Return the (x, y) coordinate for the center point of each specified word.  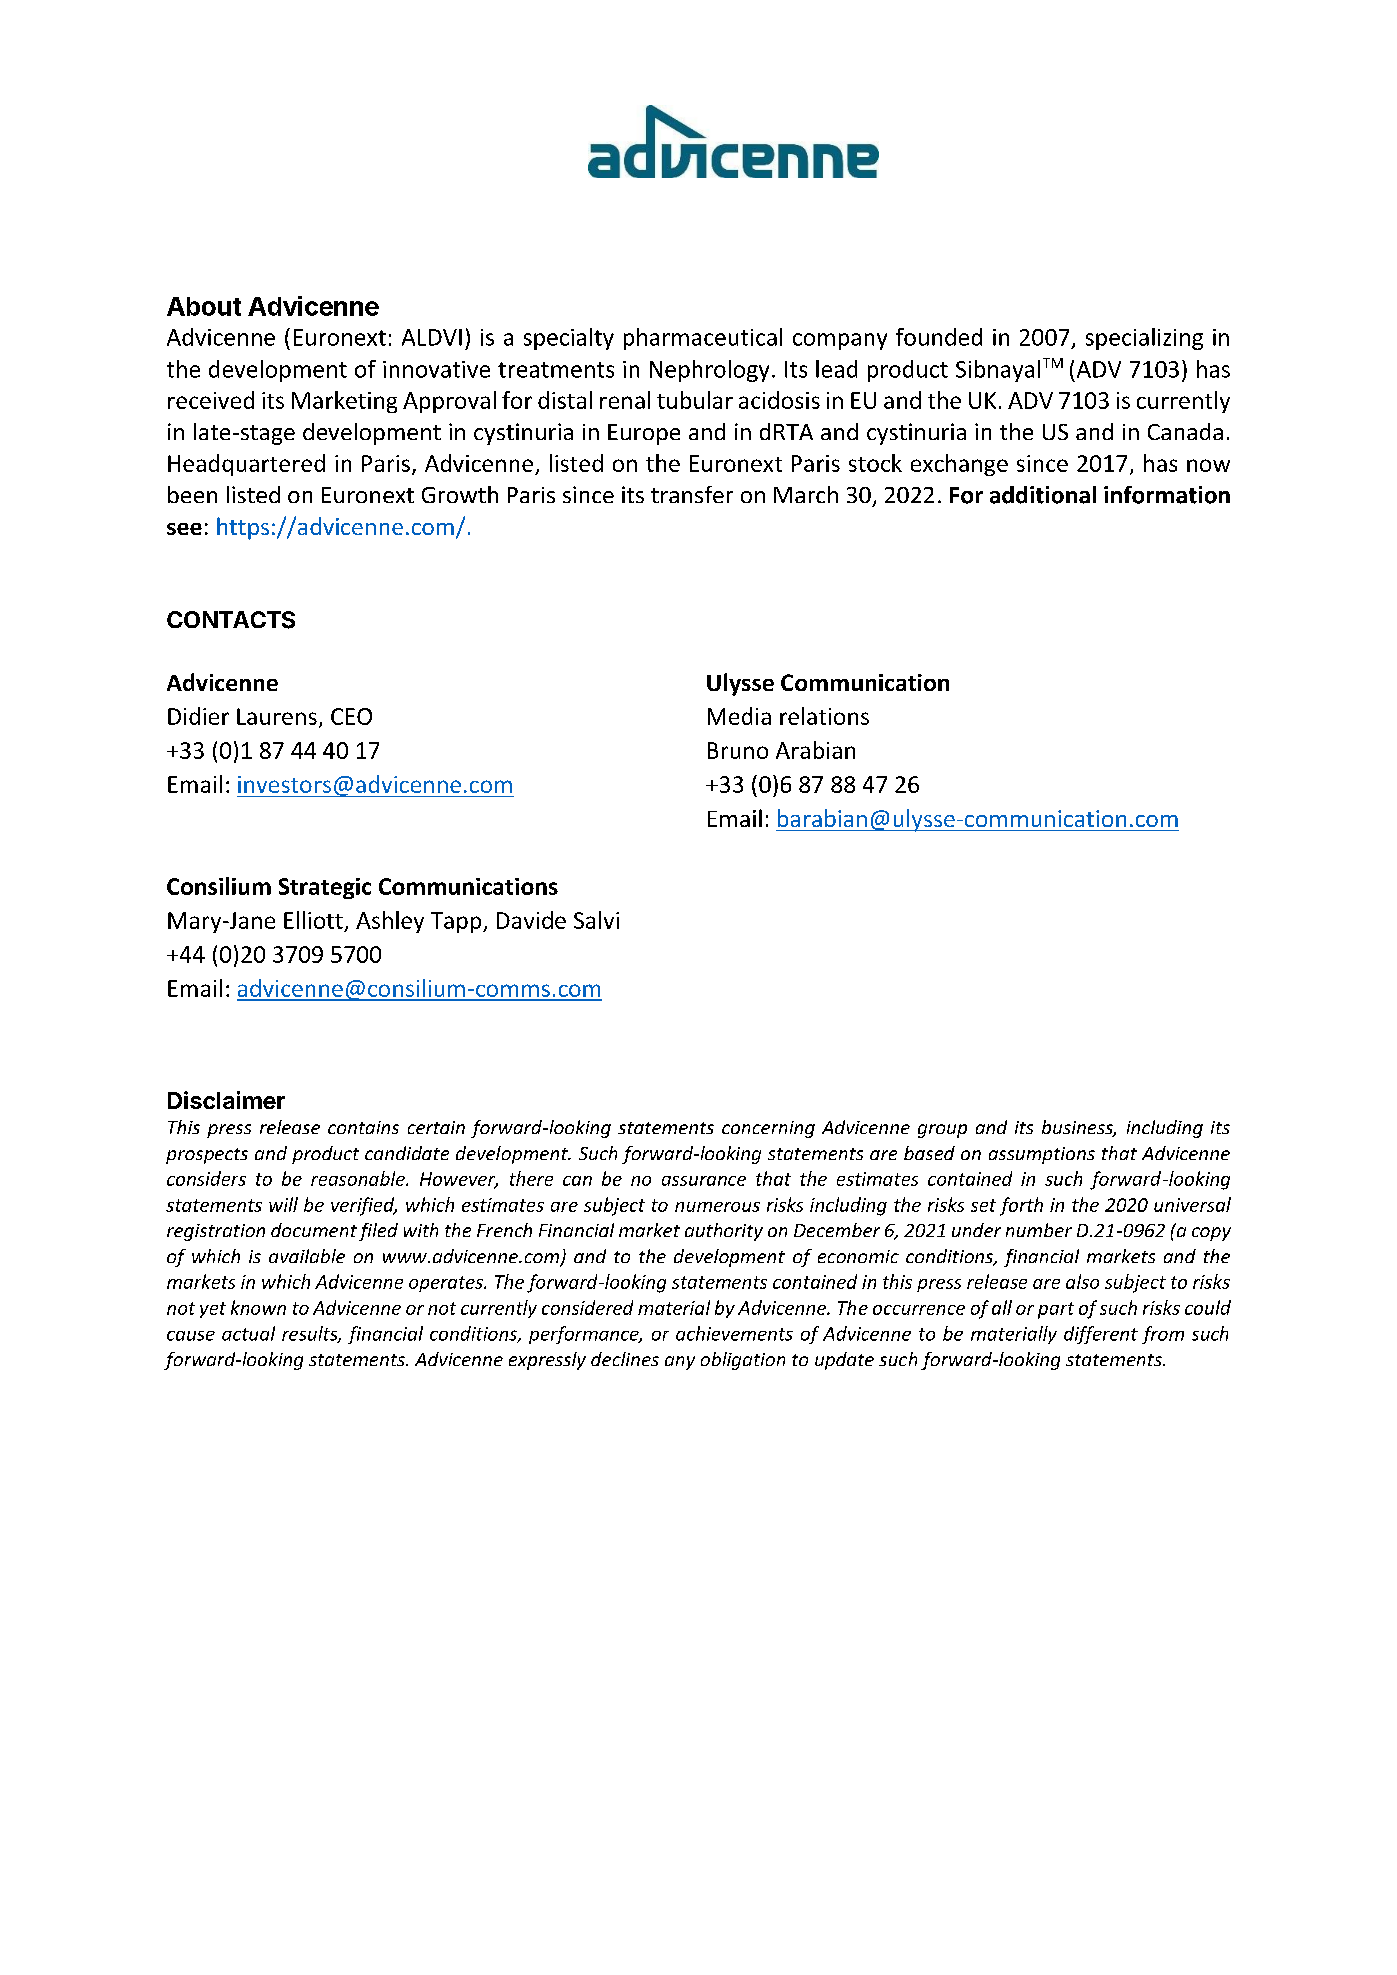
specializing (1144, 339)
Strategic (325, 888)
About (204, 306)
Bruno (738, 750)
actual (248, 1333)
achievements (734, 1333)
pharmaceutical (703, 339)
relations (824, 716)
